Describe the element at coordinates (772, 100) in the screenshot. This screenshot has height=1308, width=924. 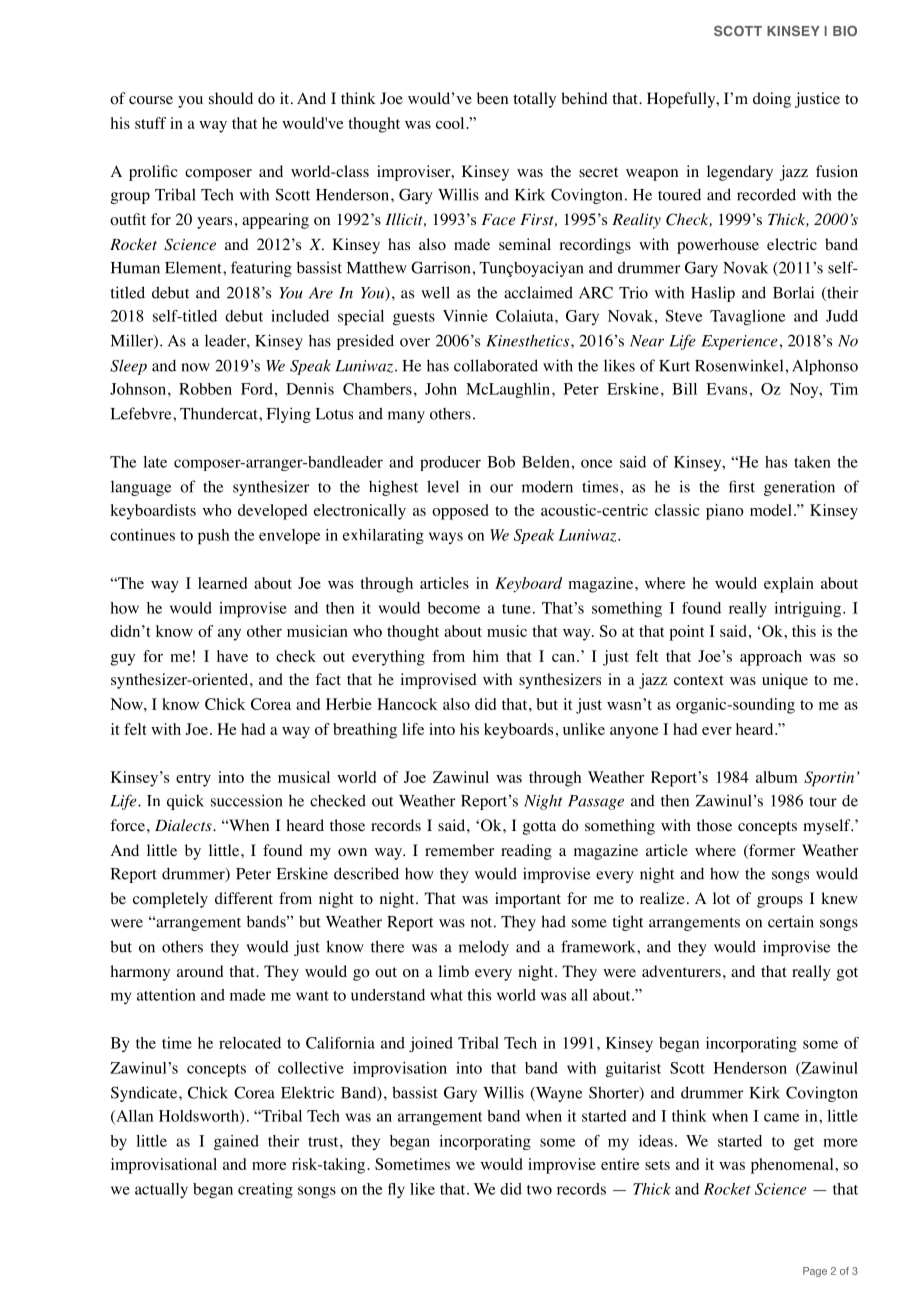
I see `doing` at that location.
